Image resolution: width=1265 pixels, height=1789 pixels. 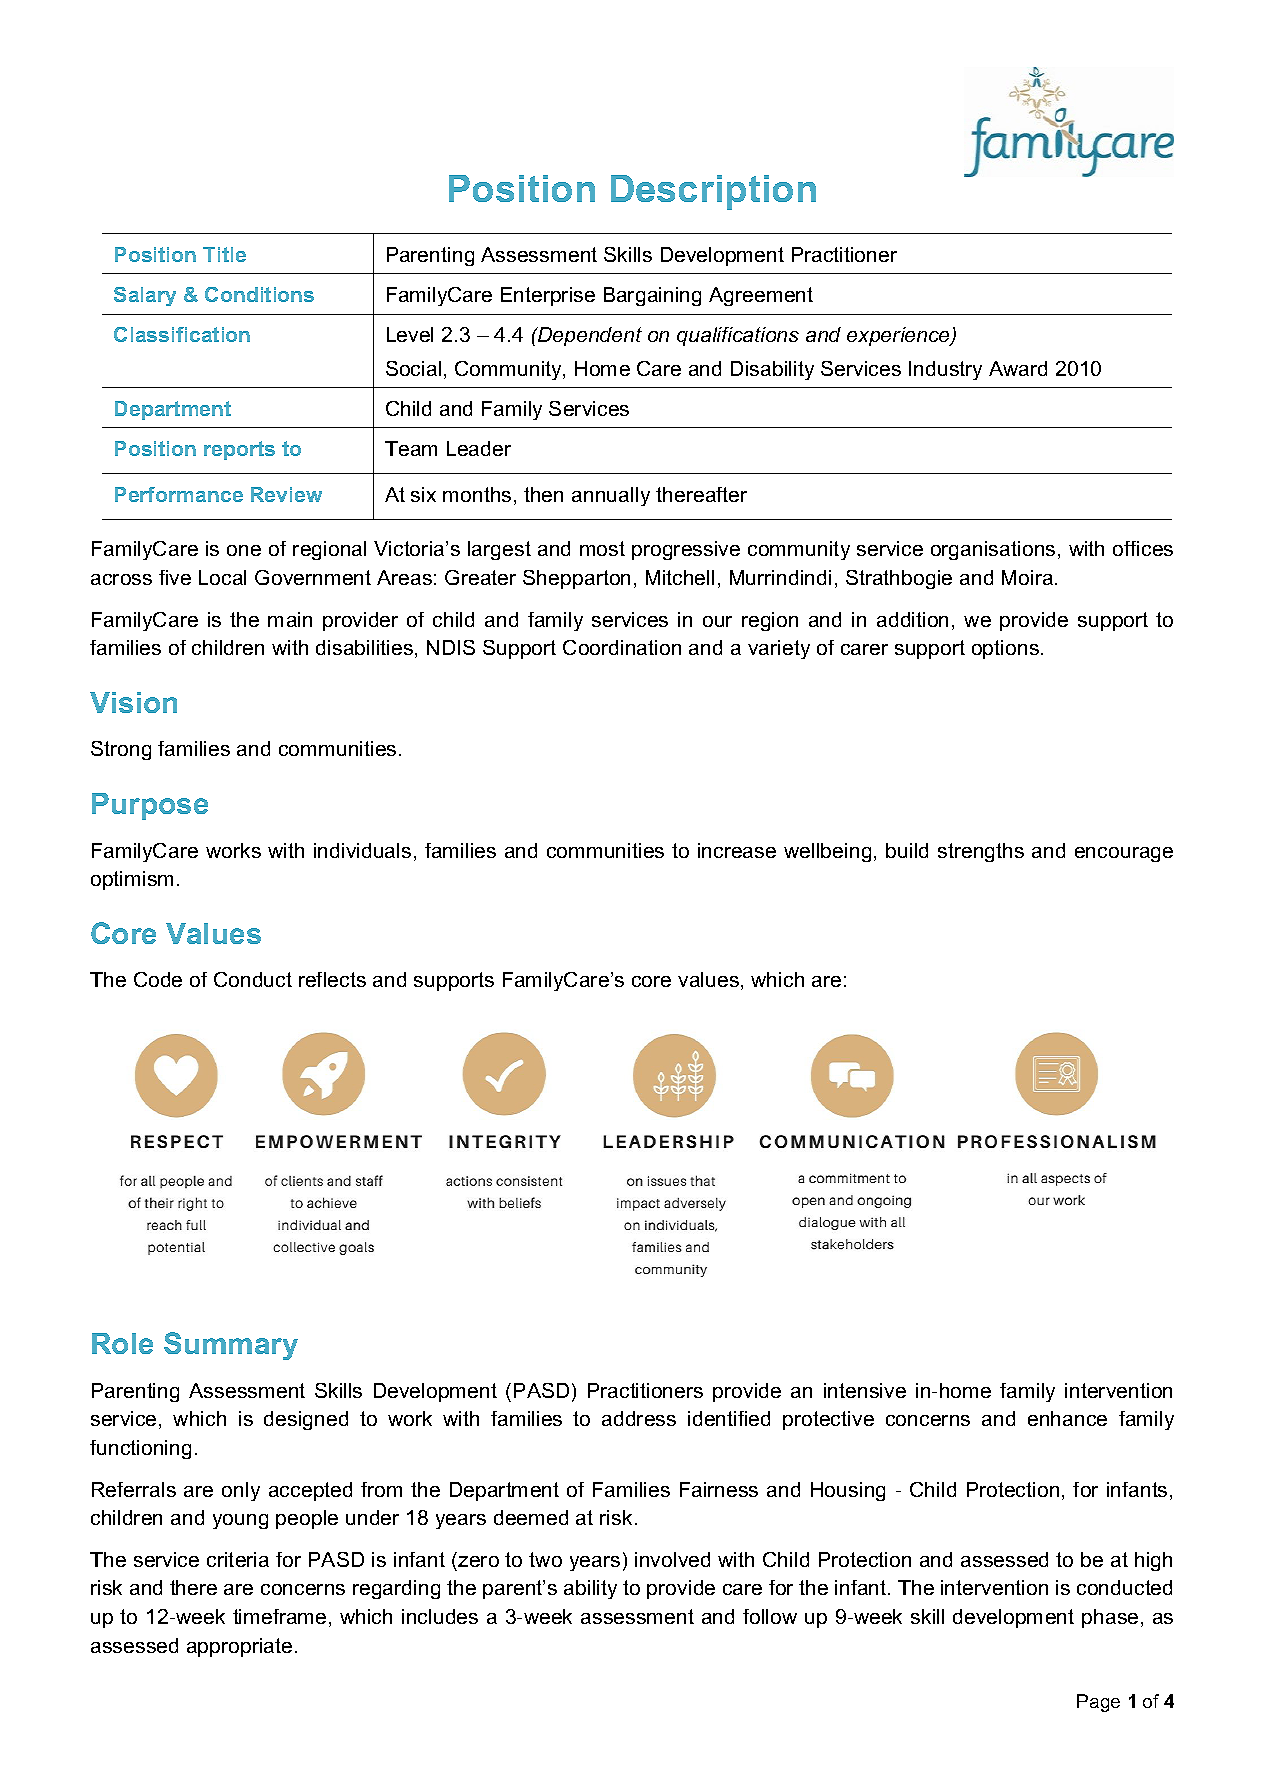 I want to click on address, so click(x=639, y=1418).
